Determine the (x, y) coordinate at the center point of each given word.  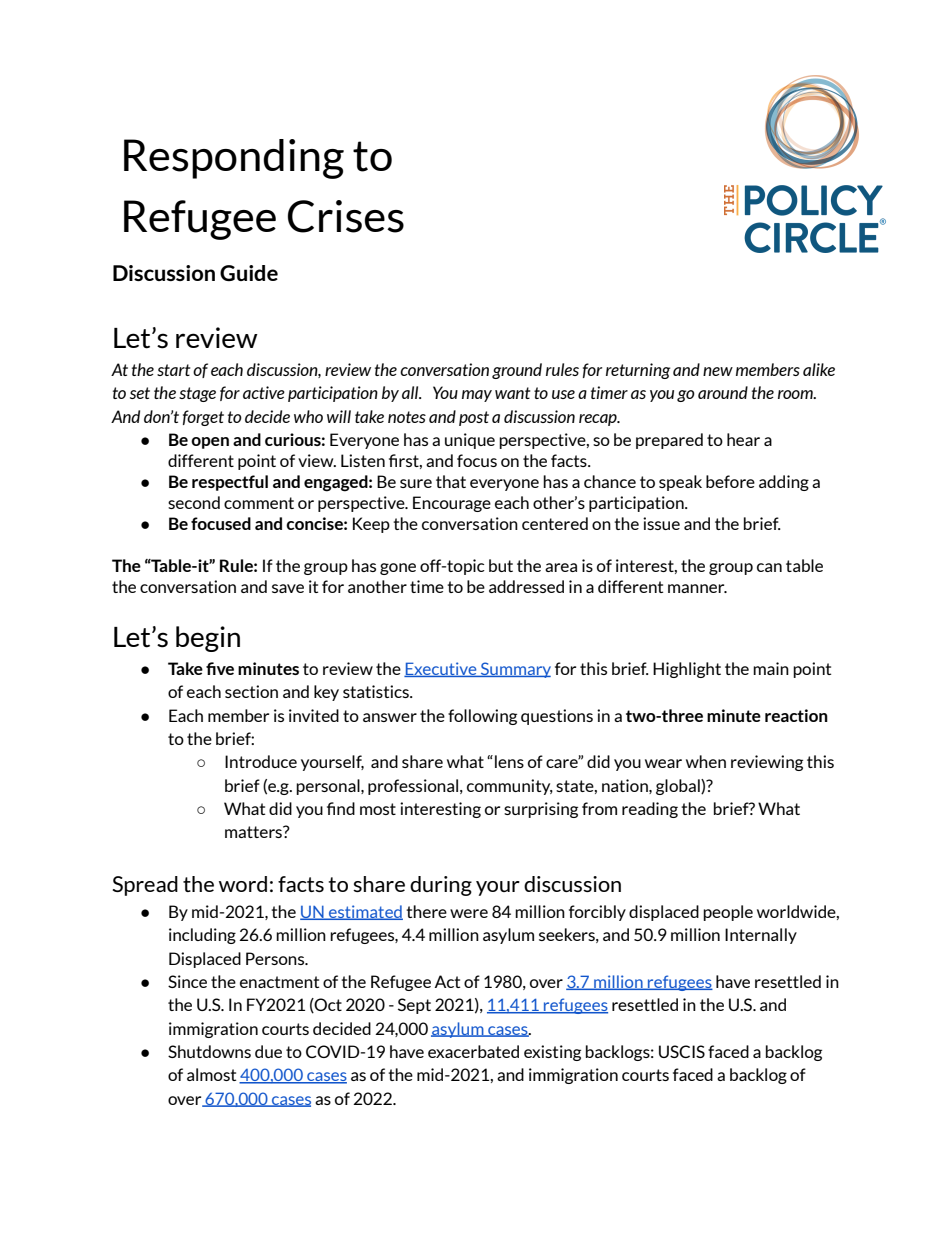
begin (208, 639)
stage (197, 394)
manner (697, 588)
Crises (346, 216)
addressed (526, 586)
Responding (234, 159)
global (679, 787)
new (718, 371)
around (723, 392)
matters (254, 832)
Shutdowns (209, 1051)
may (477, 396)
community (510, 787)
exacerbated (473, 1051)
